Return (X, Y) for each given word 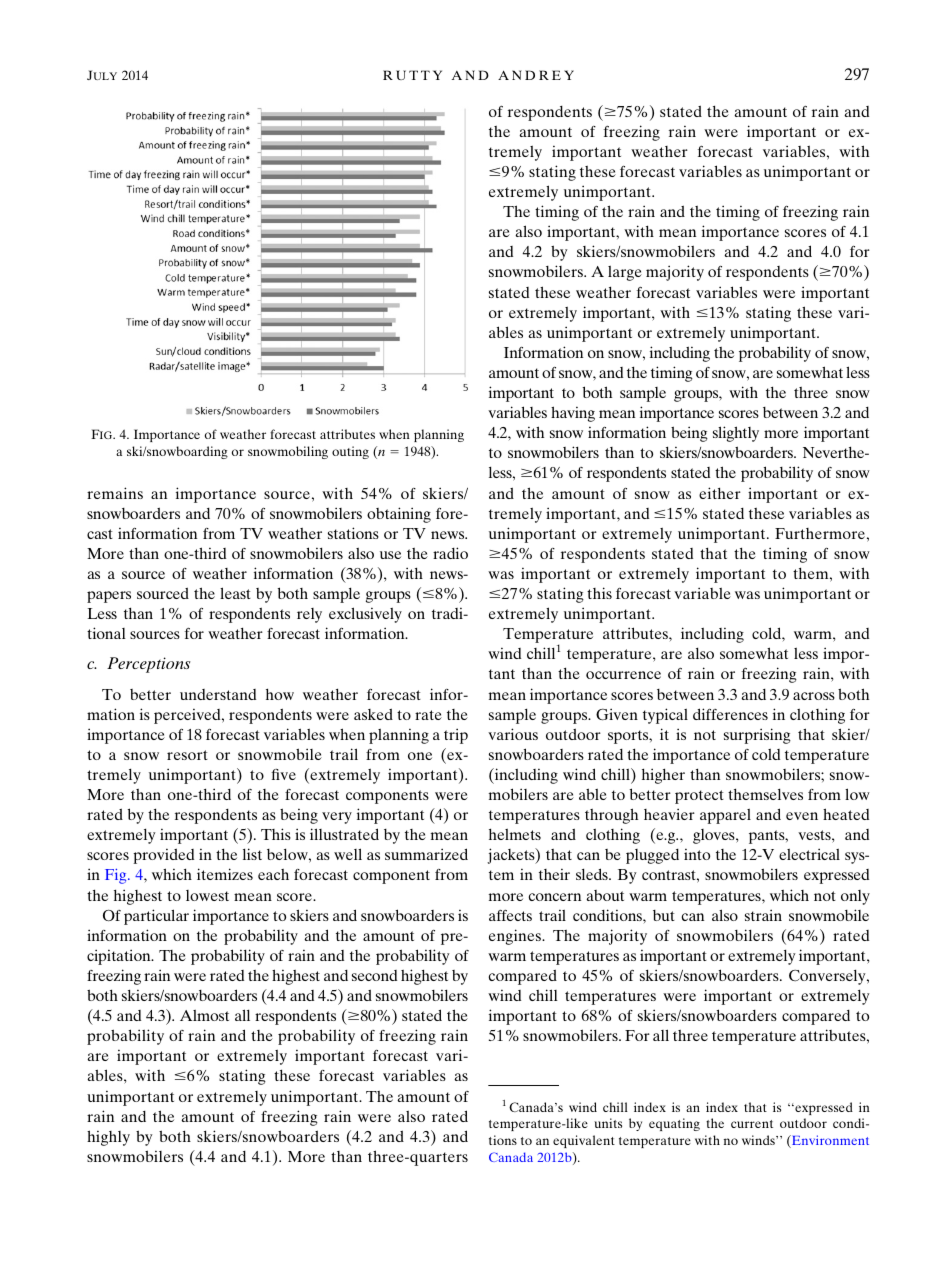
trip (456, 736)
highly (108, 1138)
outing (350, 452)
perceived (188, 716)
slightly (736, 434)
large (625, 273)
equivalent (584, 1141)
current (752, 1124)
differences (730, 714)
